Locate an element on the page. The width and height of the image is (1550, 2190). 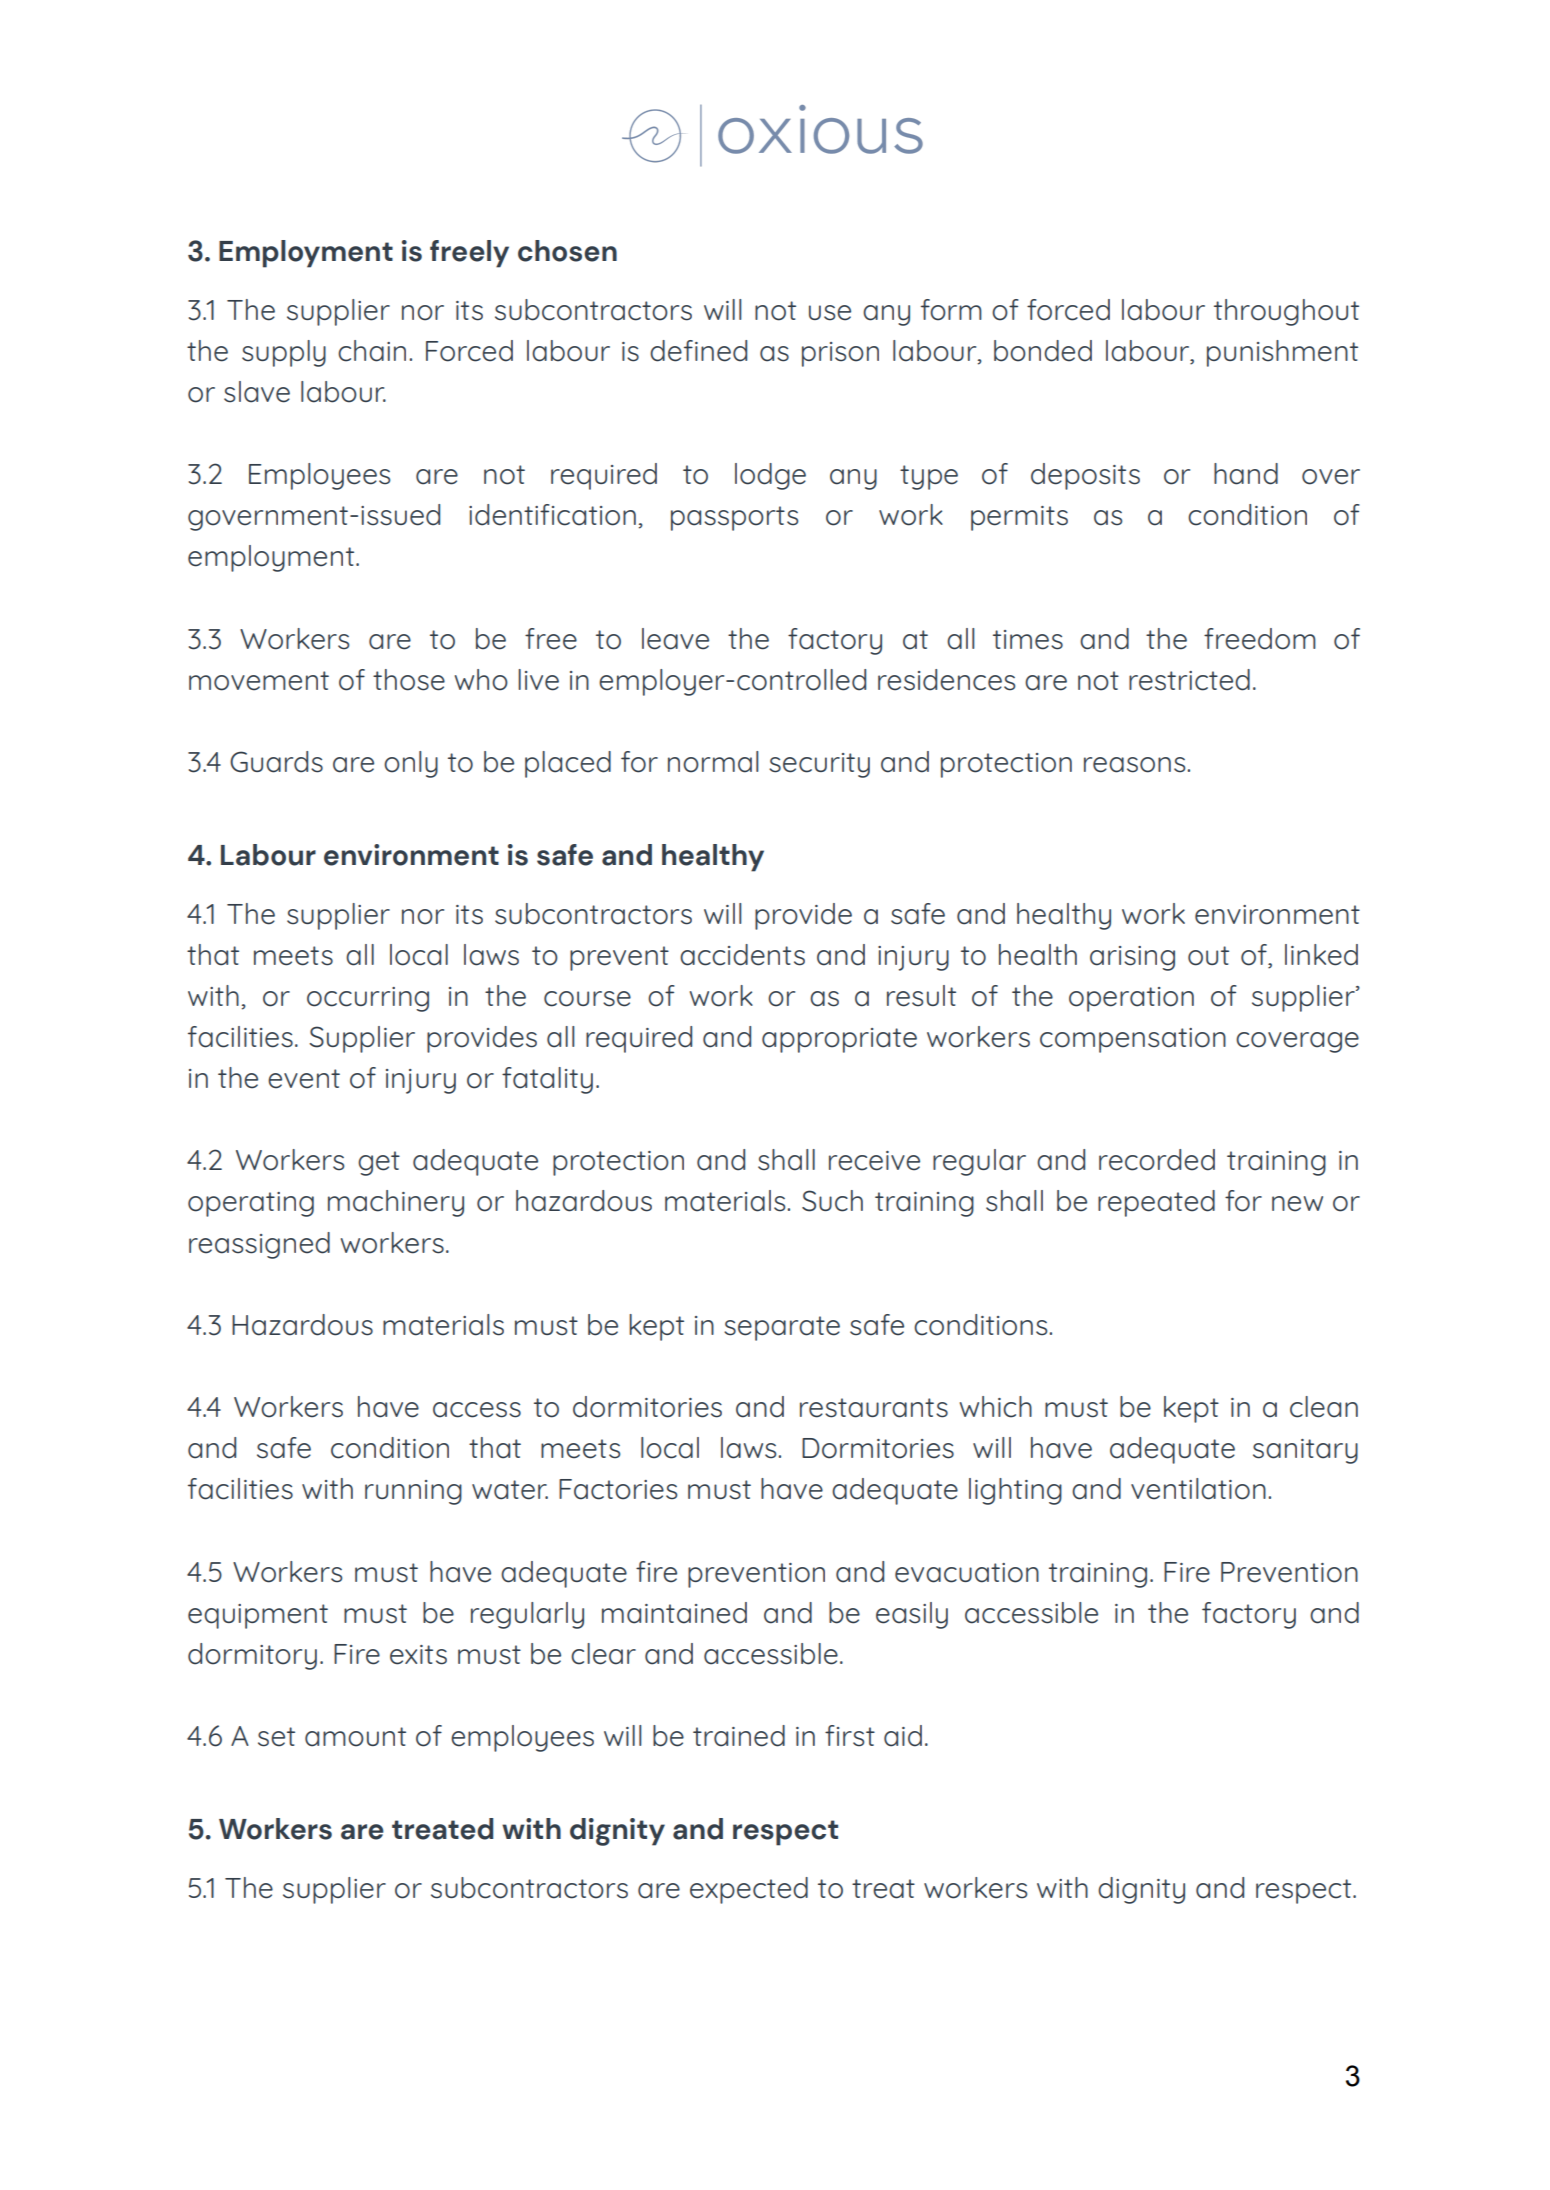
those is located at coordinates (409, 680).
